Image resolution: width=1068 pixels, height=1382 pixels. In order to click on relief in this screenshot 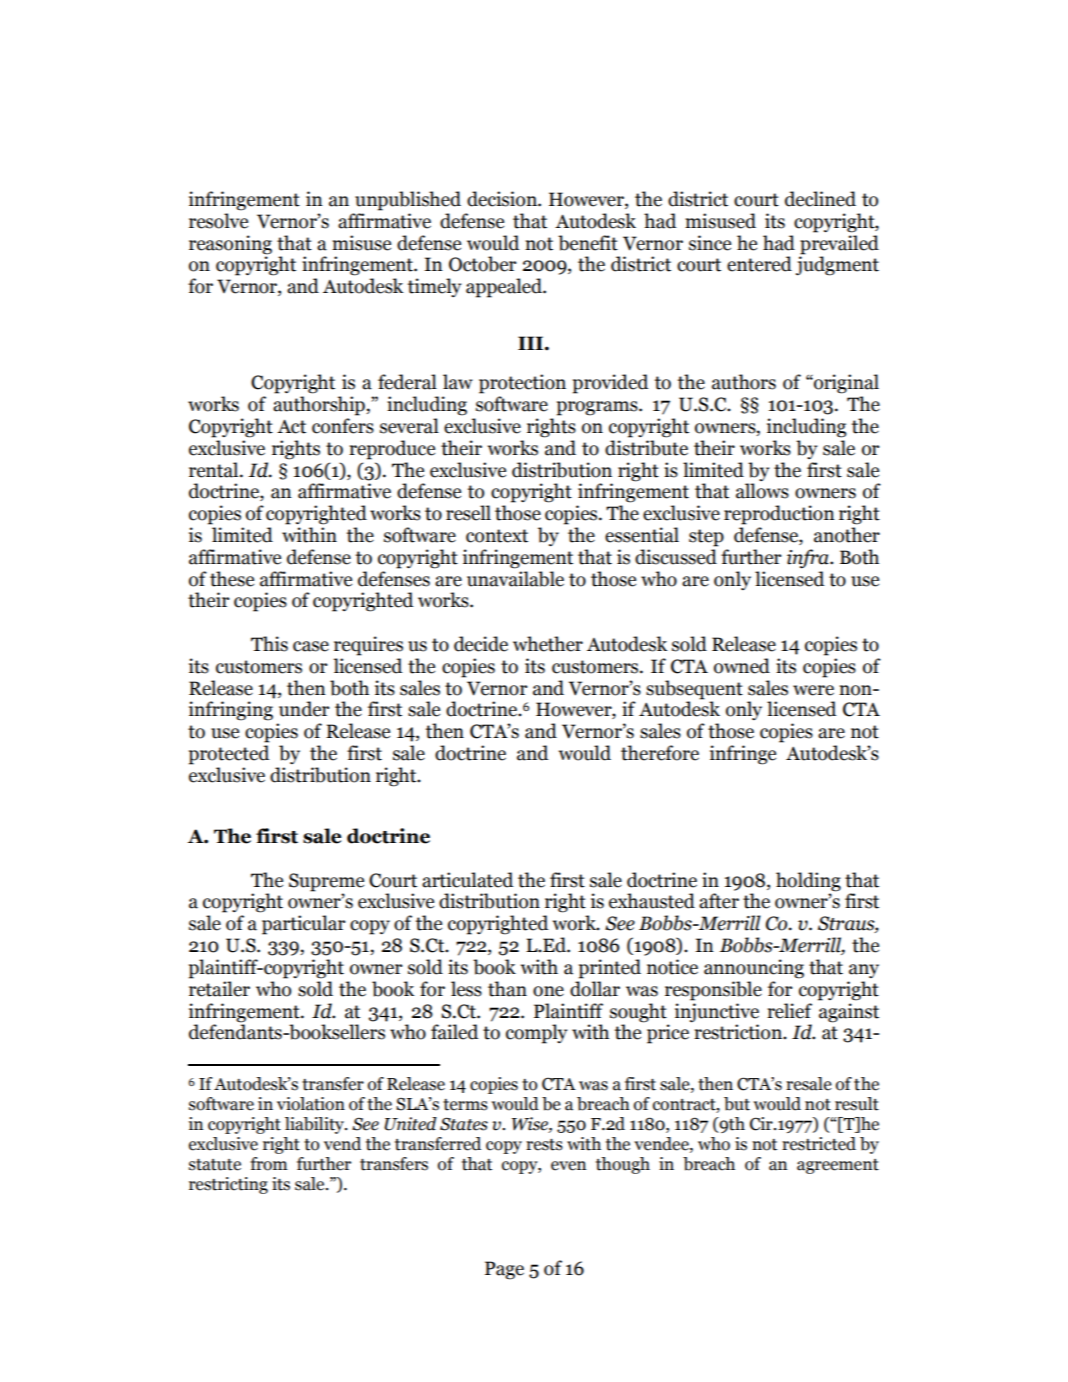, I will do `click(789, 1011)`.
